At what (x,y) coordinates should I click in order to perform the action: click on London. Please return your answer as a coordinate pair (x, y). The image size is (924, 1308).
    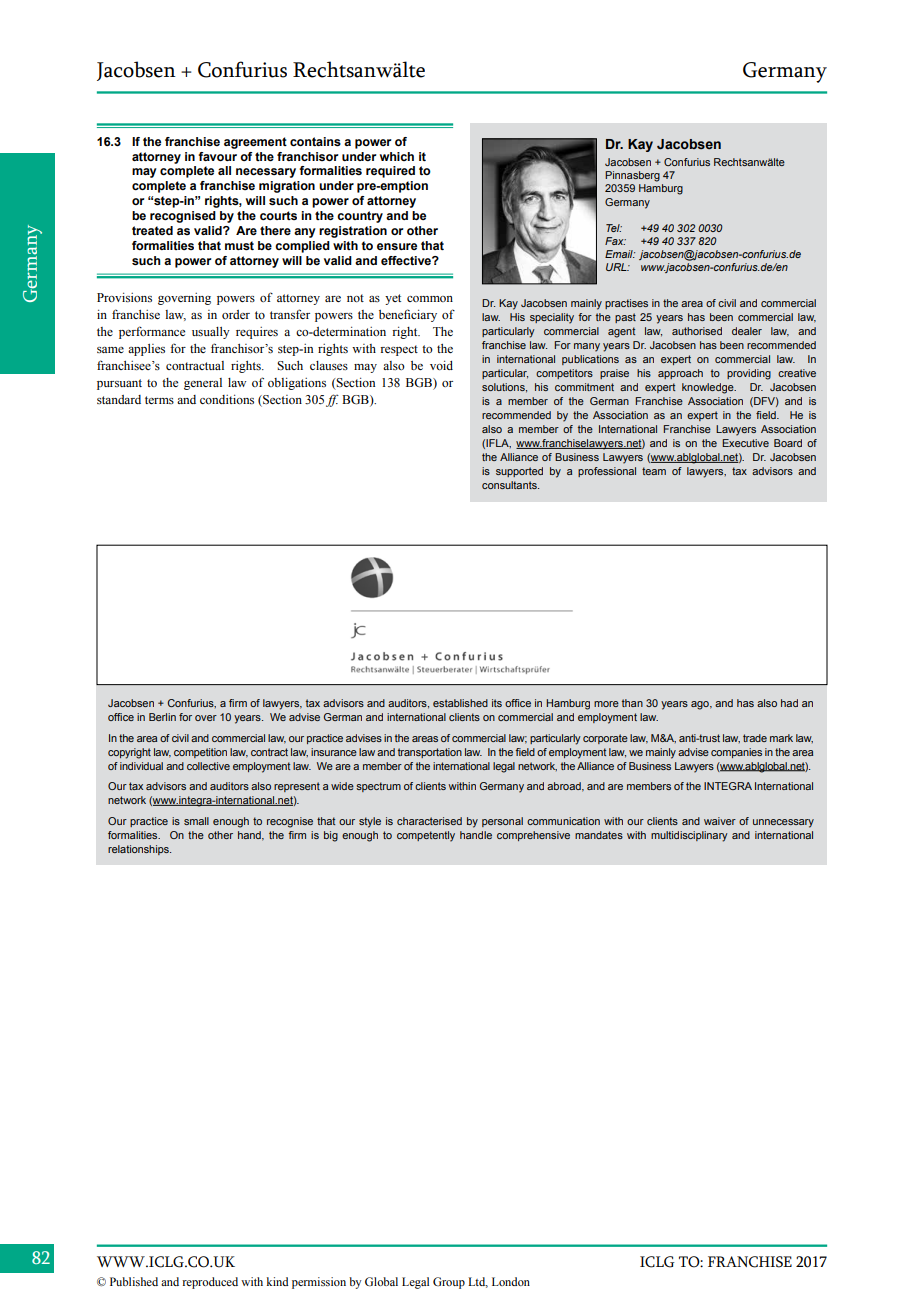
    Looking at the image, I should click on (511, 1281).
